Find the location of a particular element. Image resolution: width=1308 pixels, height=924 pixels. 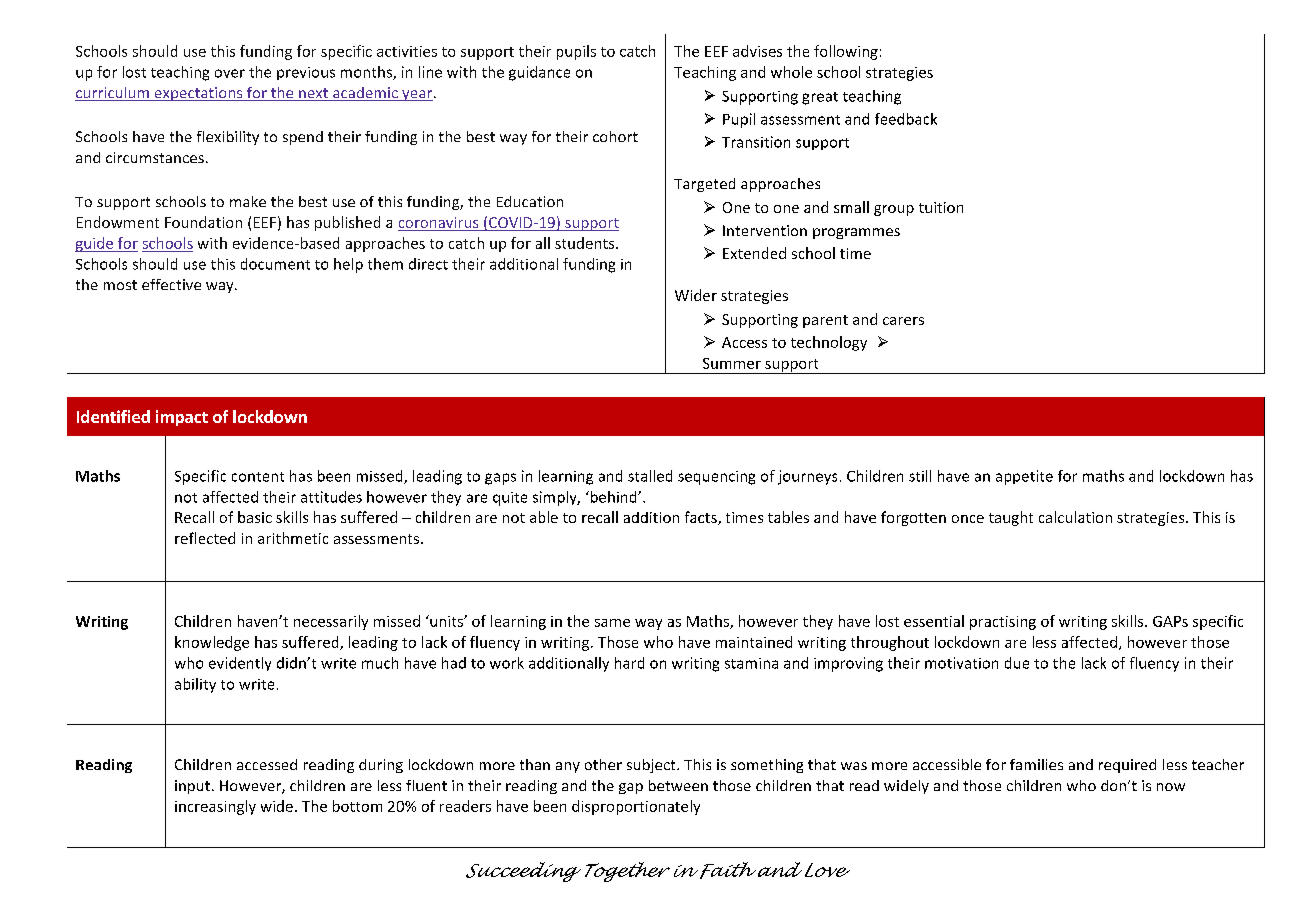

guidance is located at coordinates (539, 73).
